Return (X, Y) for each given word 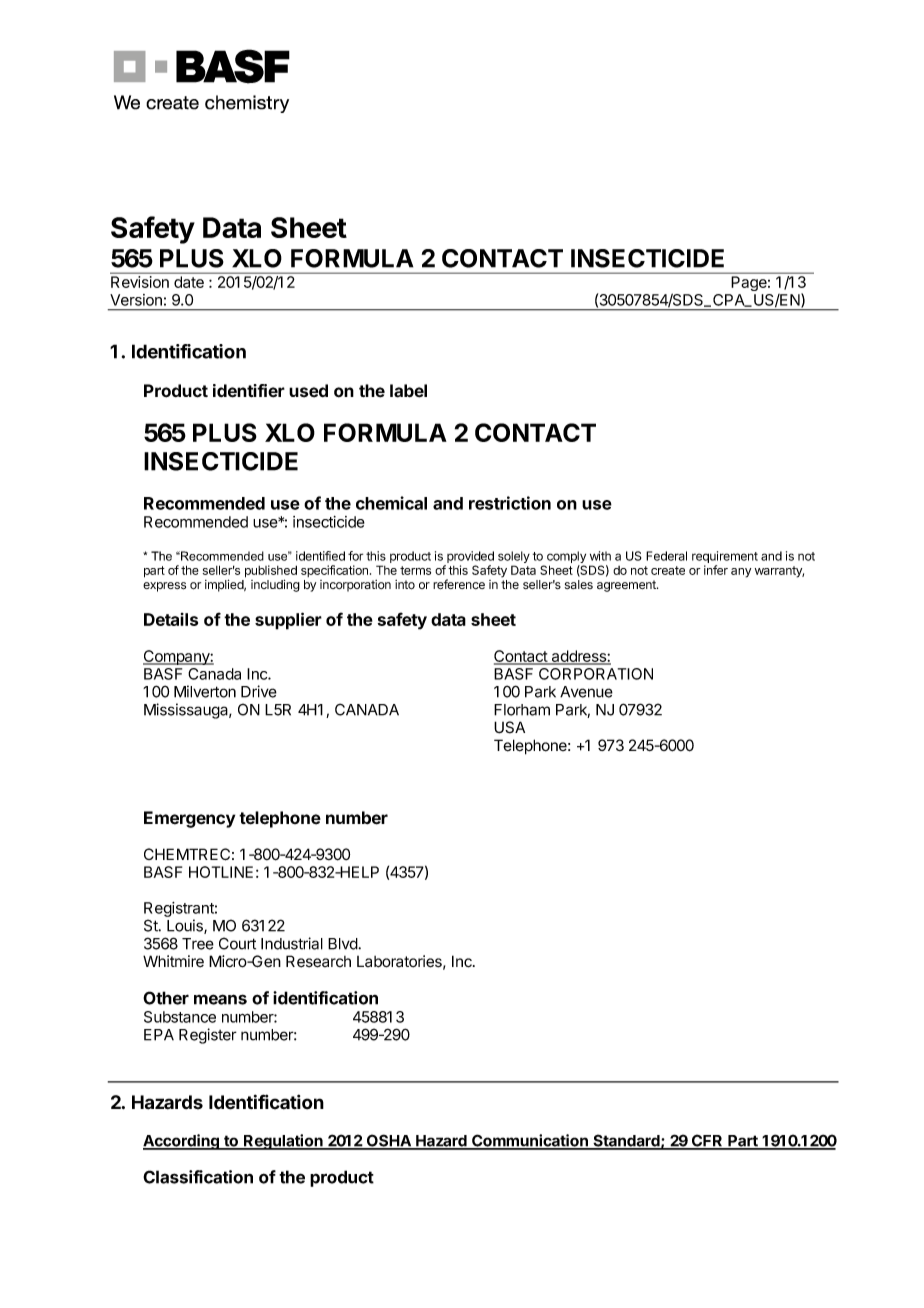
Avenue (586, 692)
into (405, 585)
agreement (627, 586)
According (182, 1142)
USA (509, 727)
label (408, 391)
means (220, 999)
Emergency (189, 819)
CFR (707, 1141)
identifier (249, 391)
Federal (666, 556)
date (189, 282)
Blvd (343, 944)
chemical (391, 503)
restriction (510, 503)
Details (171, 619)
